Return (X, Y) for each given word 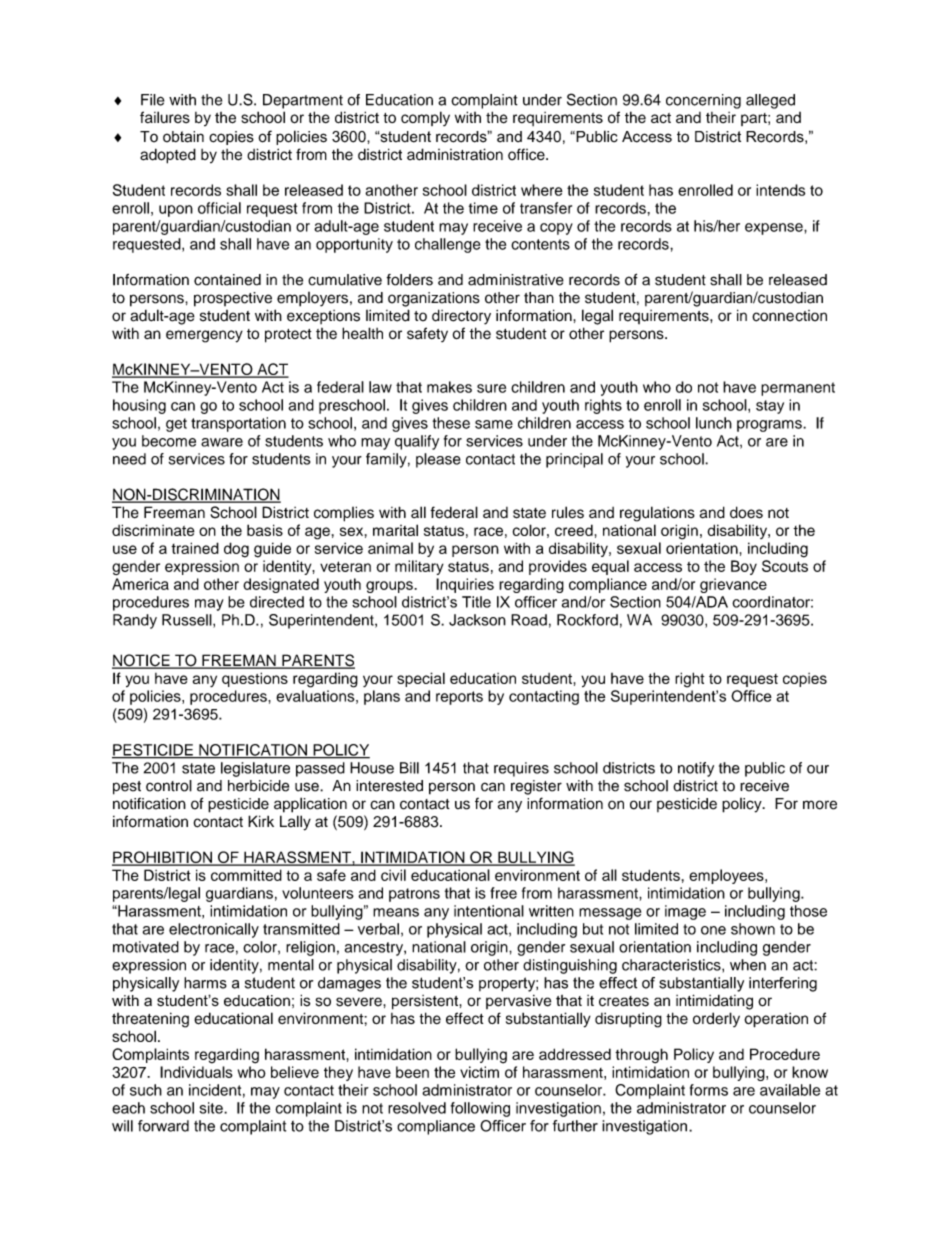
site (212, 1108)
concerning (703, 101)
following (480, 1109)
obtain (183, 137)
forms (709, 1090)
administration (455, 154)
